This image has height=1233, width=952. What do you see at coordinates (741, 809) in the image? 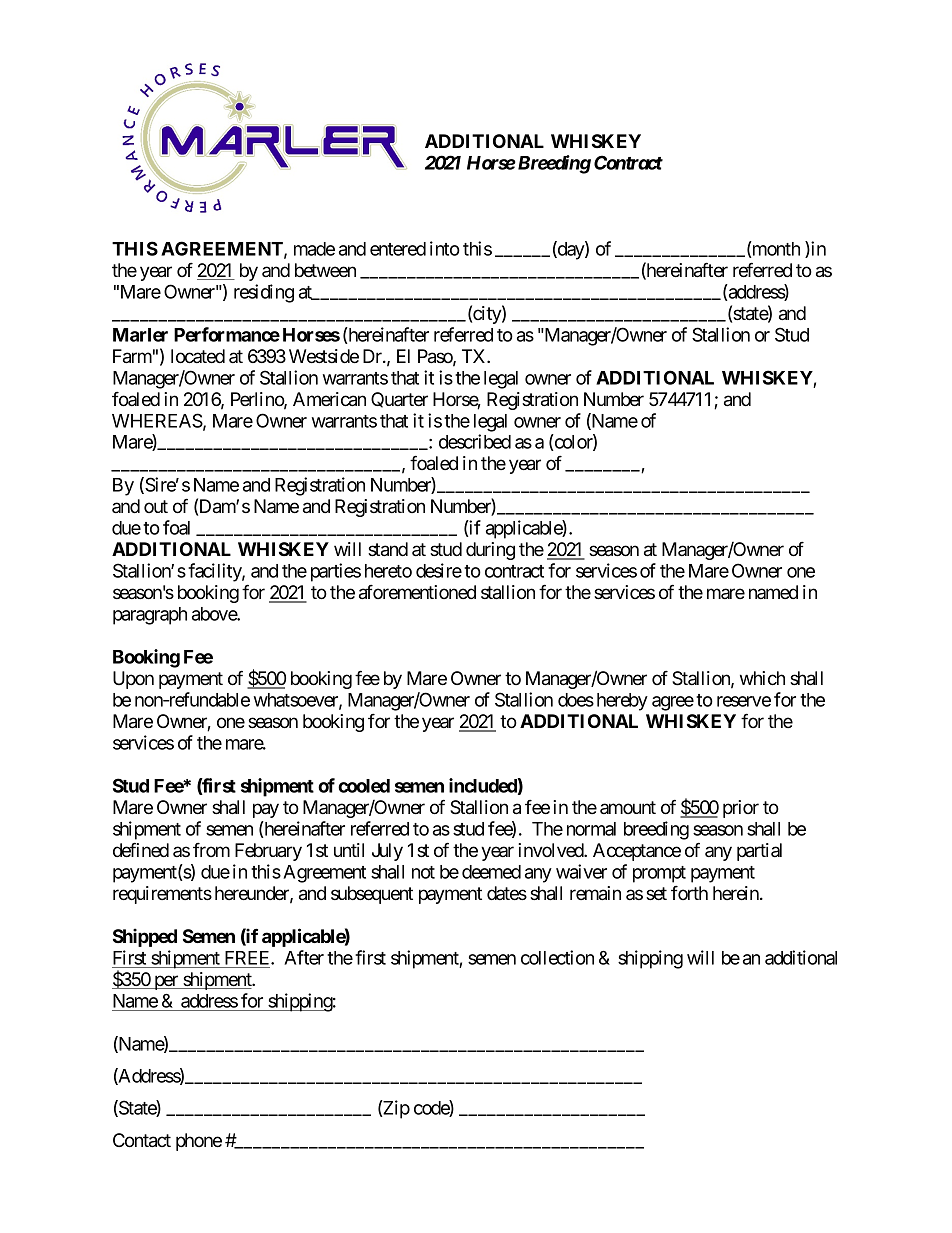
I see `prior` at bounding box center [741, 809].
